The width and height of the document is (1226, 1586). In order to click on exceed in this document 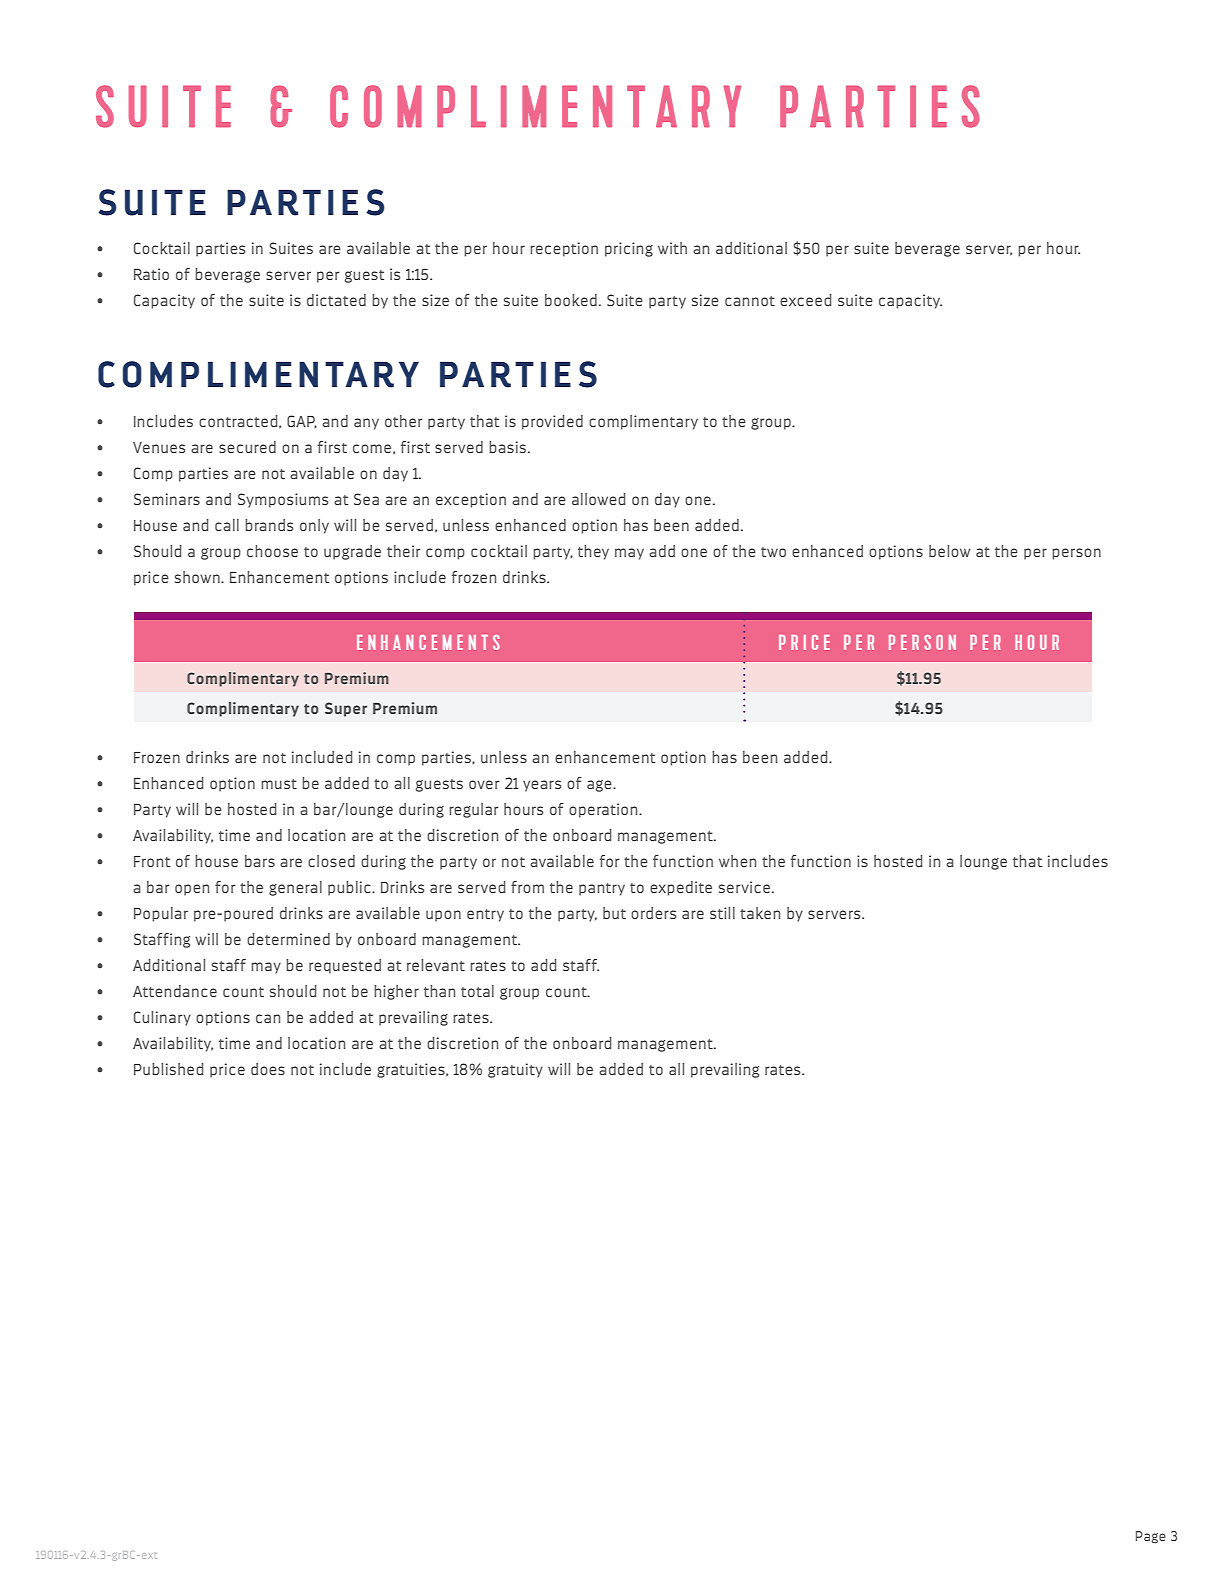, I will do `click(805, 300)`.
